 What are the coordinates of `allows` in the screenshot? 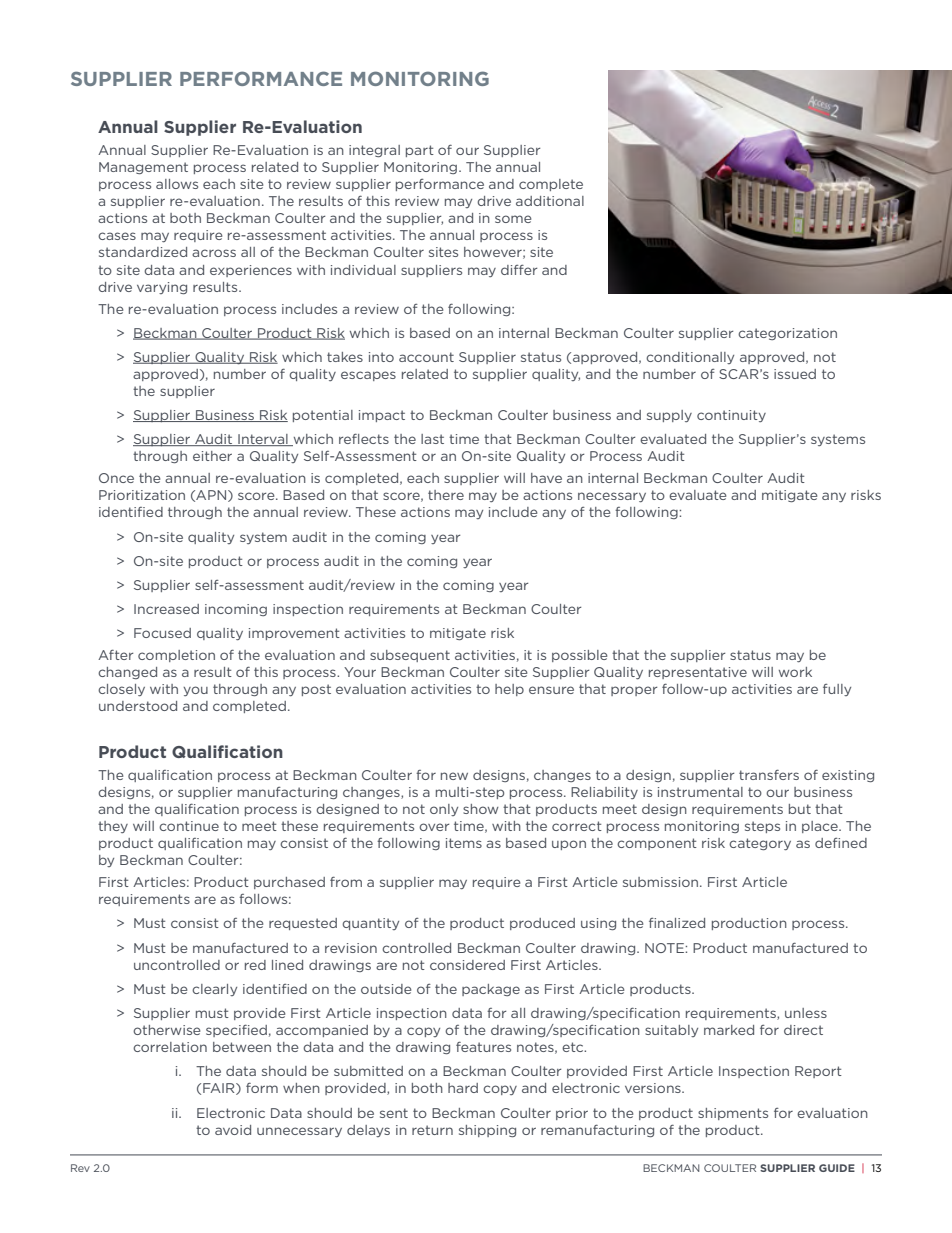 It's located at (177, 184).
